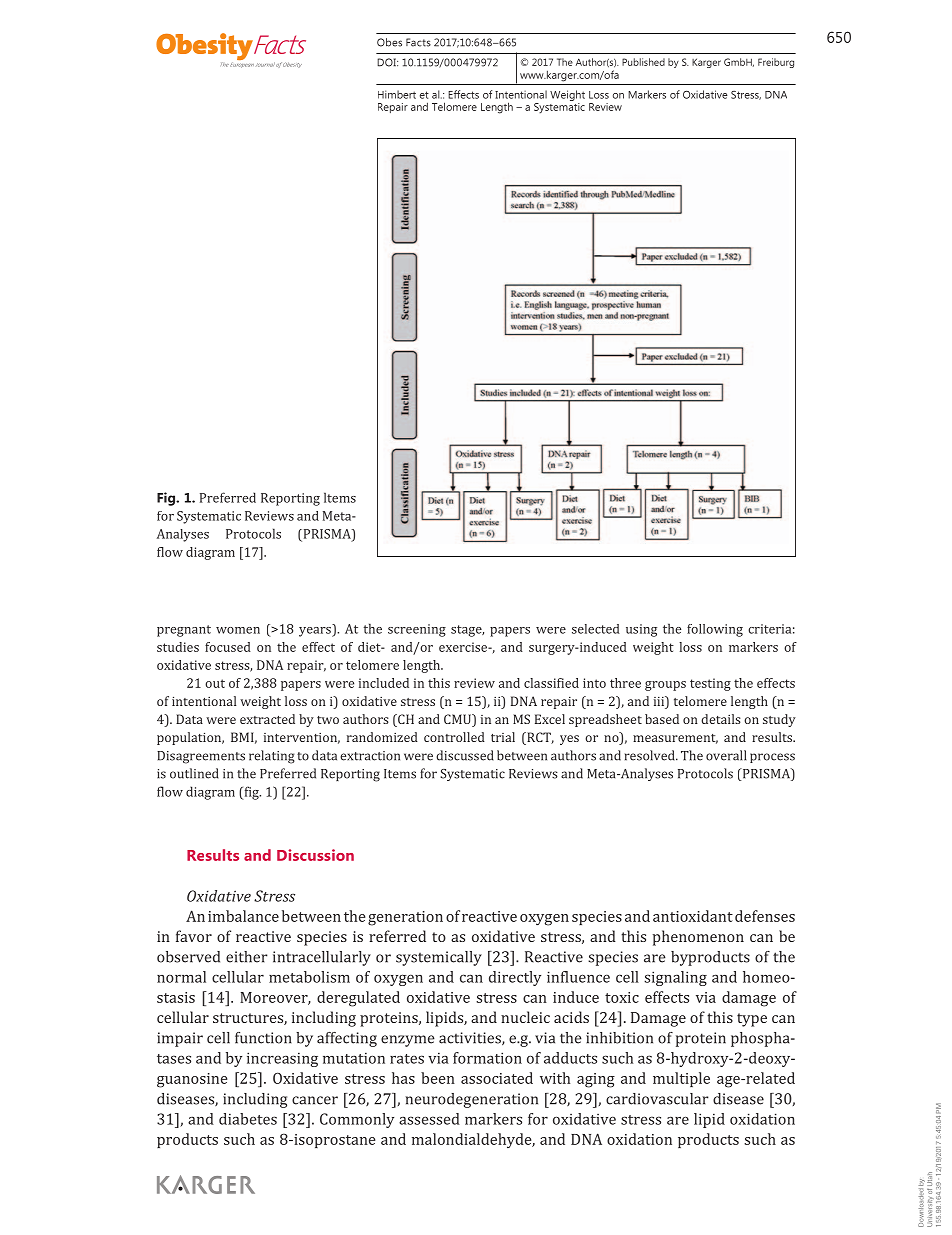  I want to click on following, so click(715, 630).
